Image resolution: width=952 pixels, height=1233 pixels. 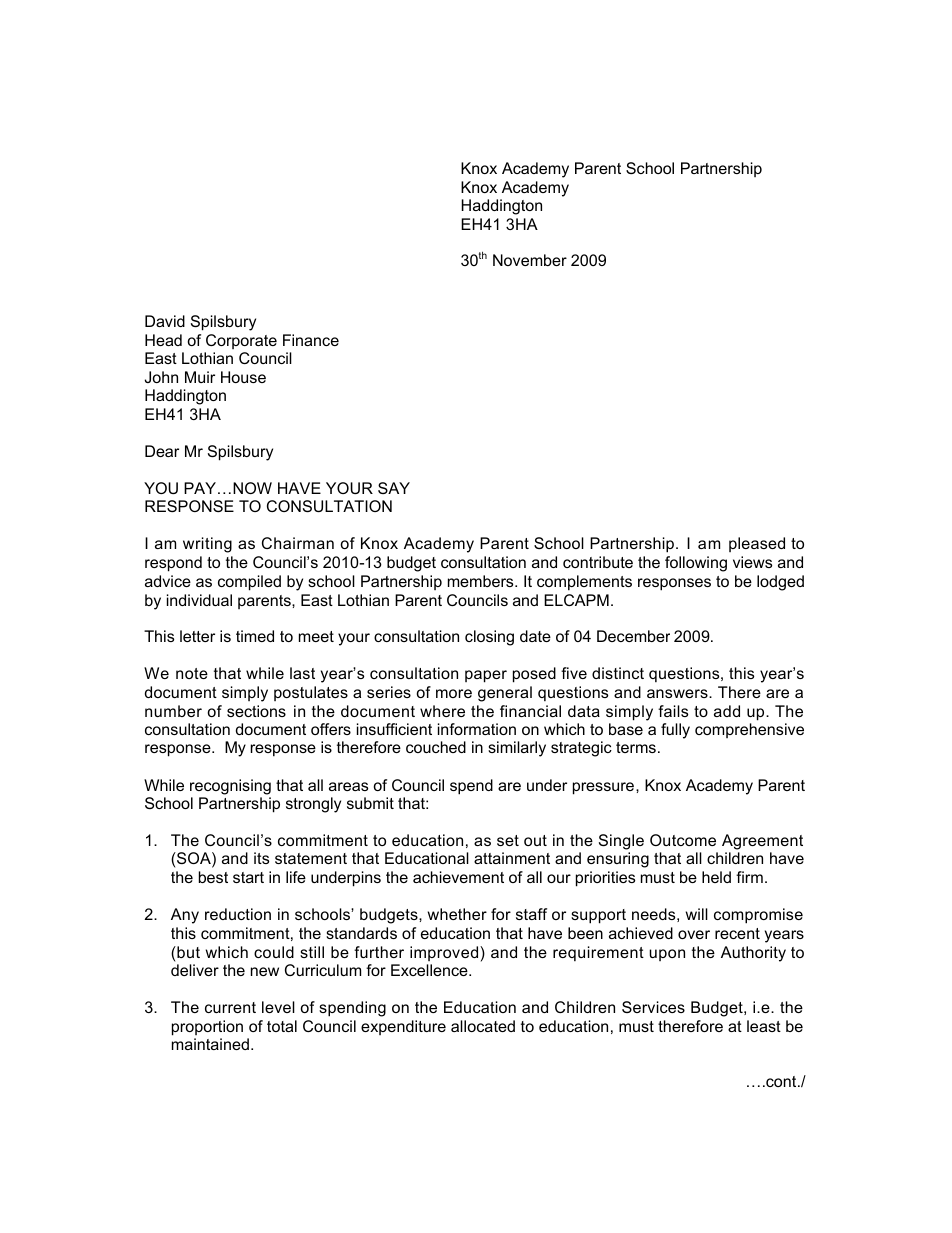 What do you see at coordinates (489, 638) in the screenshot?
I see `closing` at bounding box center [489, 638].
